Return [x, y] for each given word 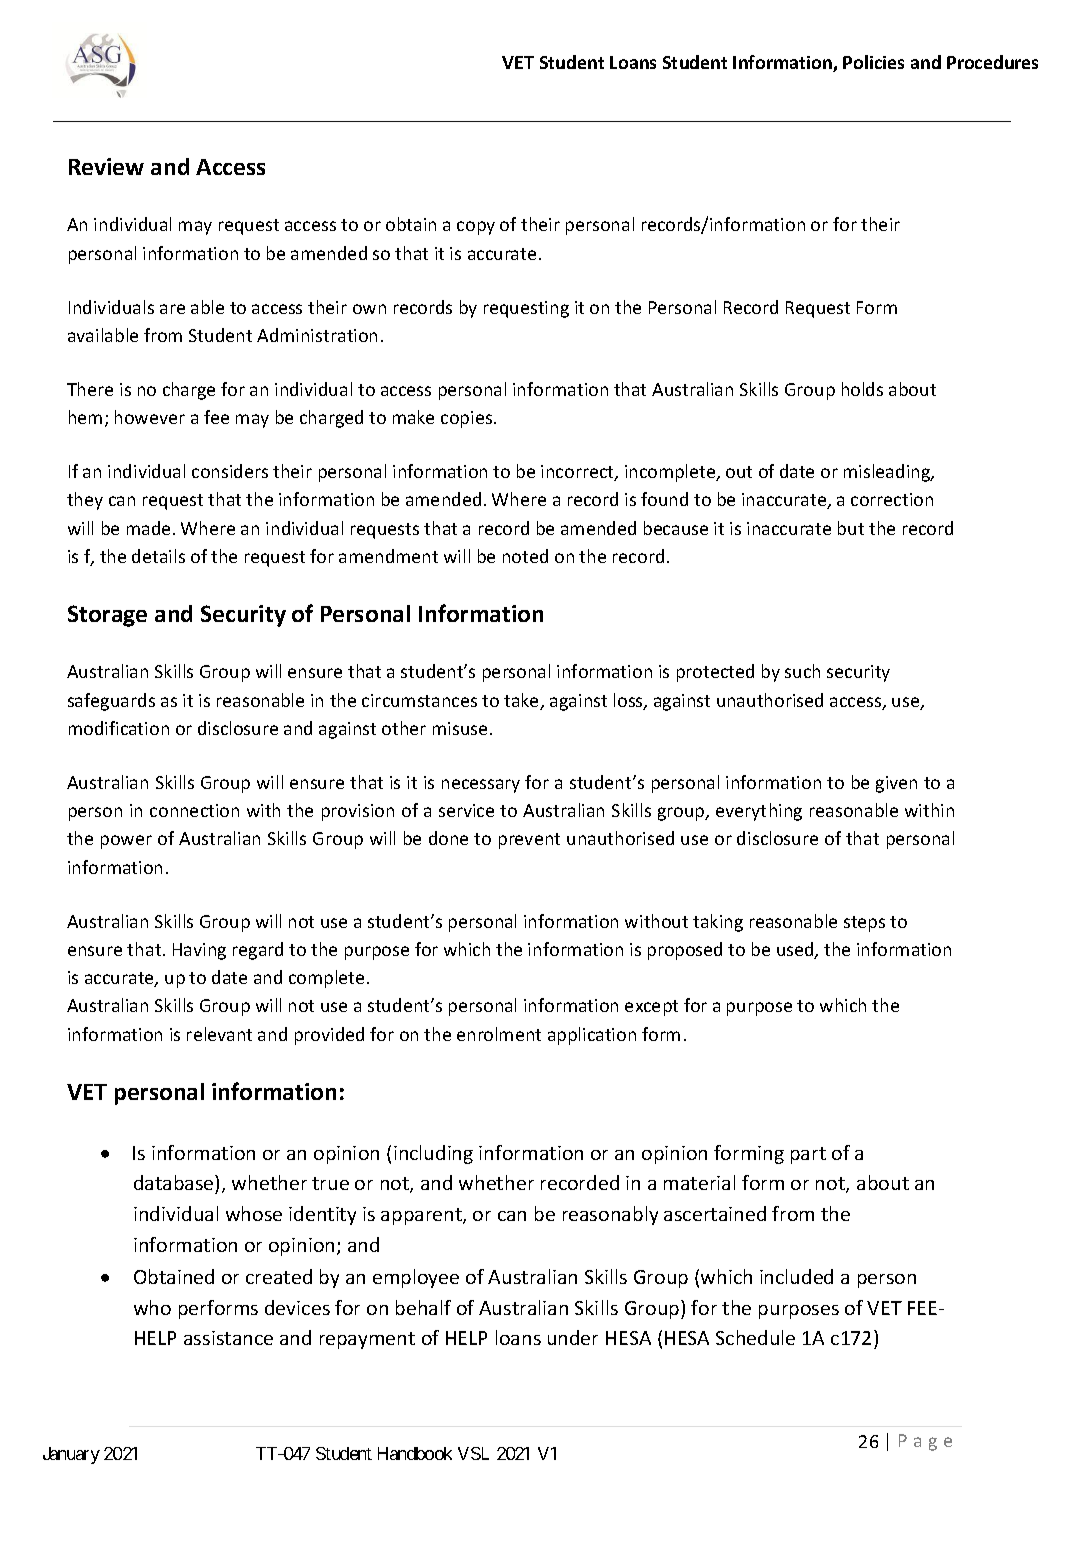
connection [194, 810]
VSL [473, 1453]
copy [476, 228]
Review [106, 166]
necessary [481, 786]
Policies [873, 62]
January [71, 1455]
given [896, 784]
